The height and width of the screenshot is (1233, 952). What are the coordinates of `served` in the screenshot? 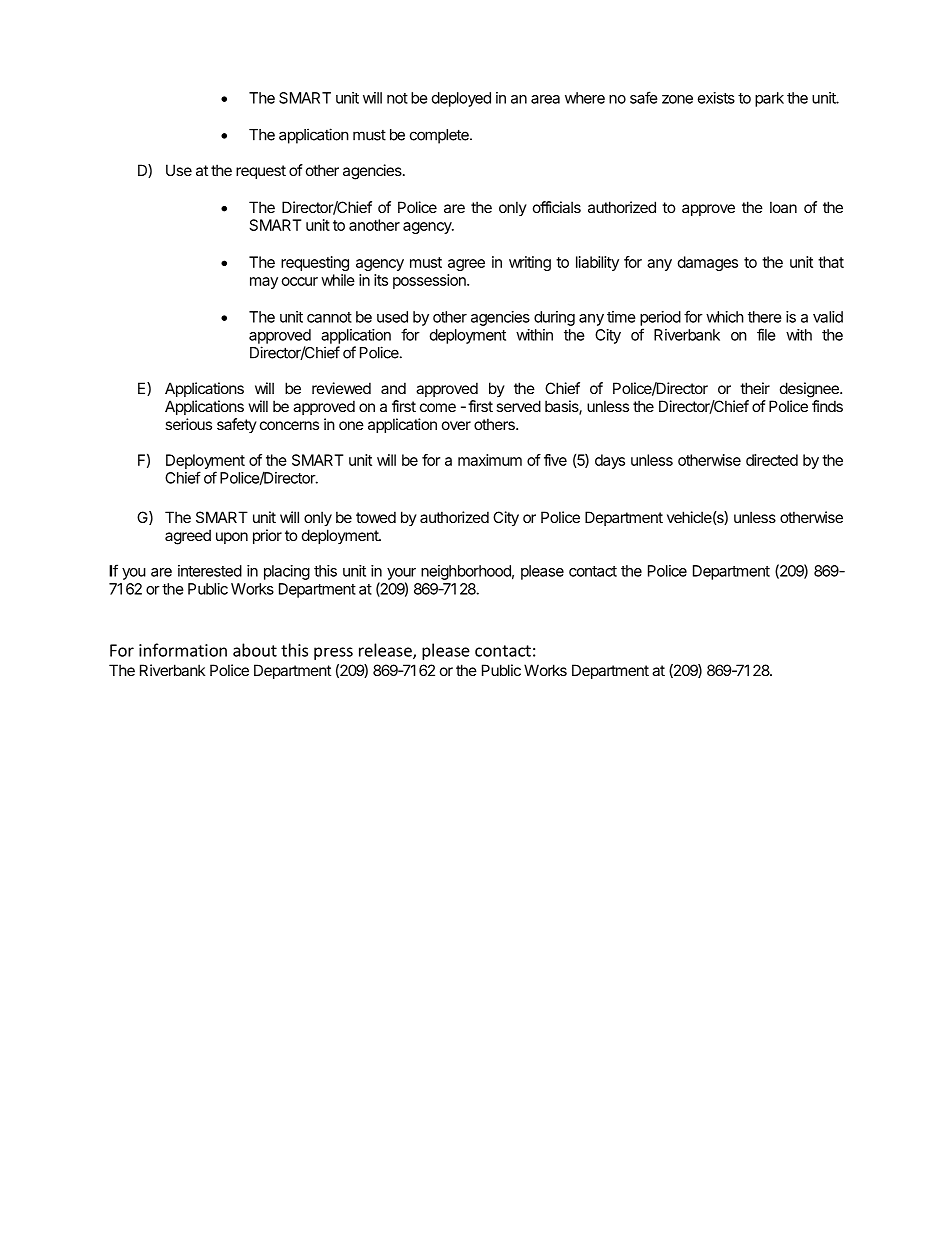 It's located at (518, 406).
